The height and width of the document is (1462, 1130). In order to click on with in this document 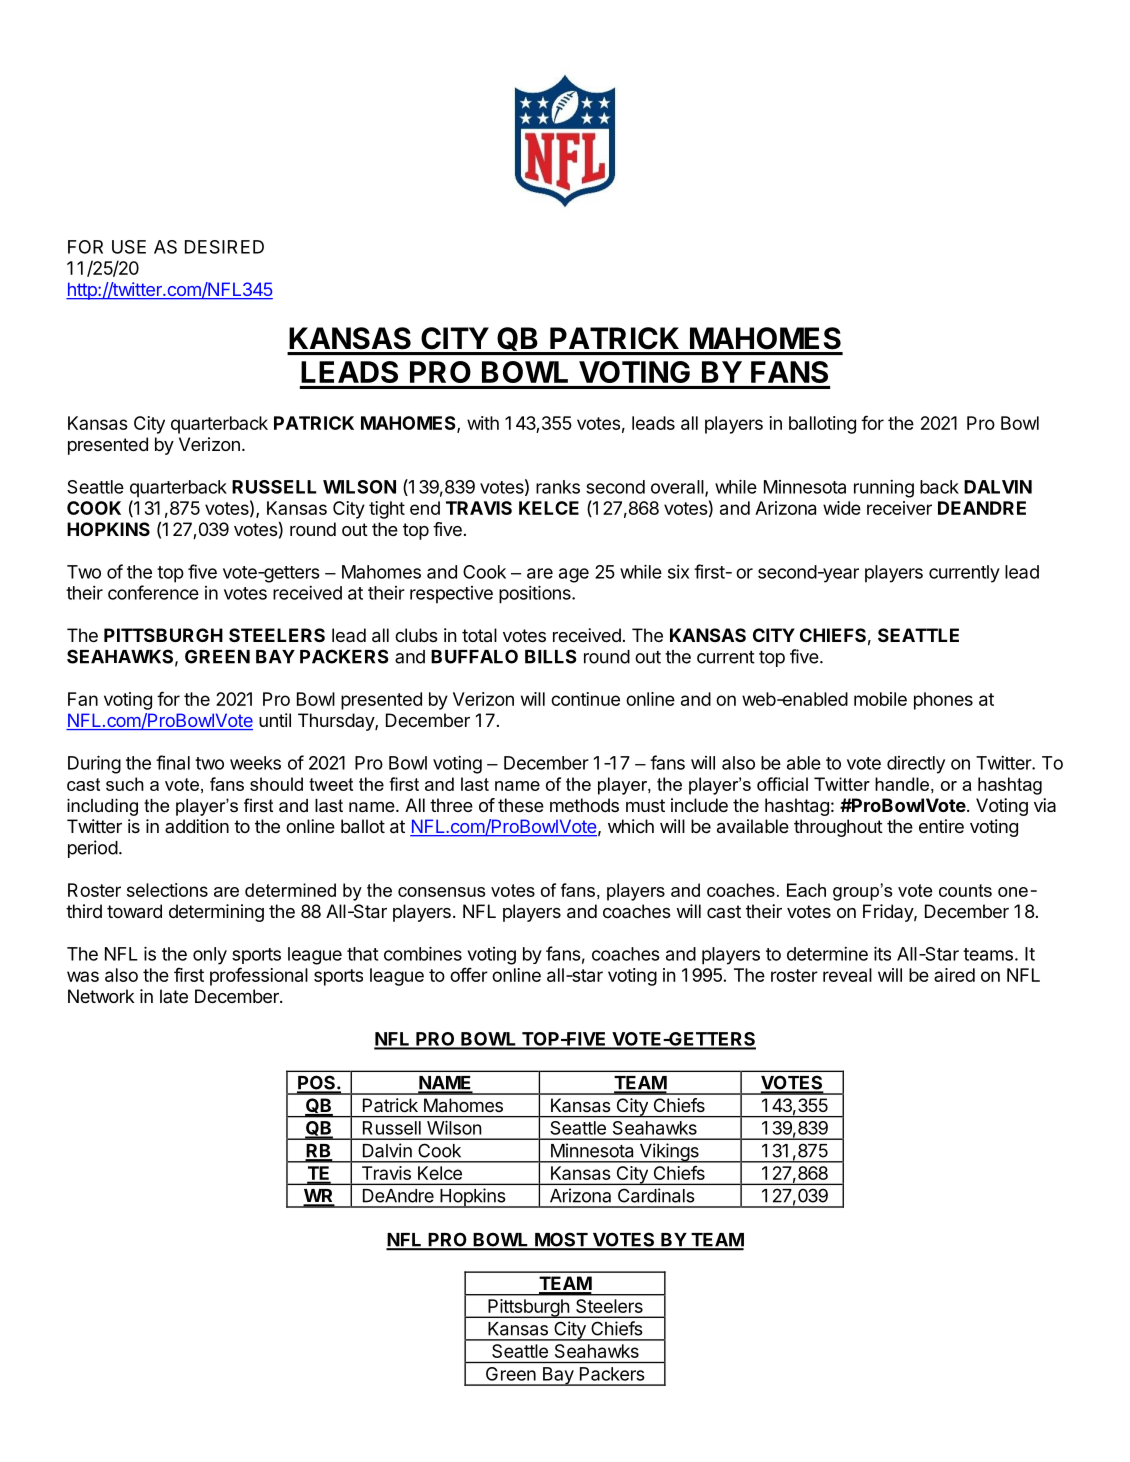, I will do `click(483, 423)`.
